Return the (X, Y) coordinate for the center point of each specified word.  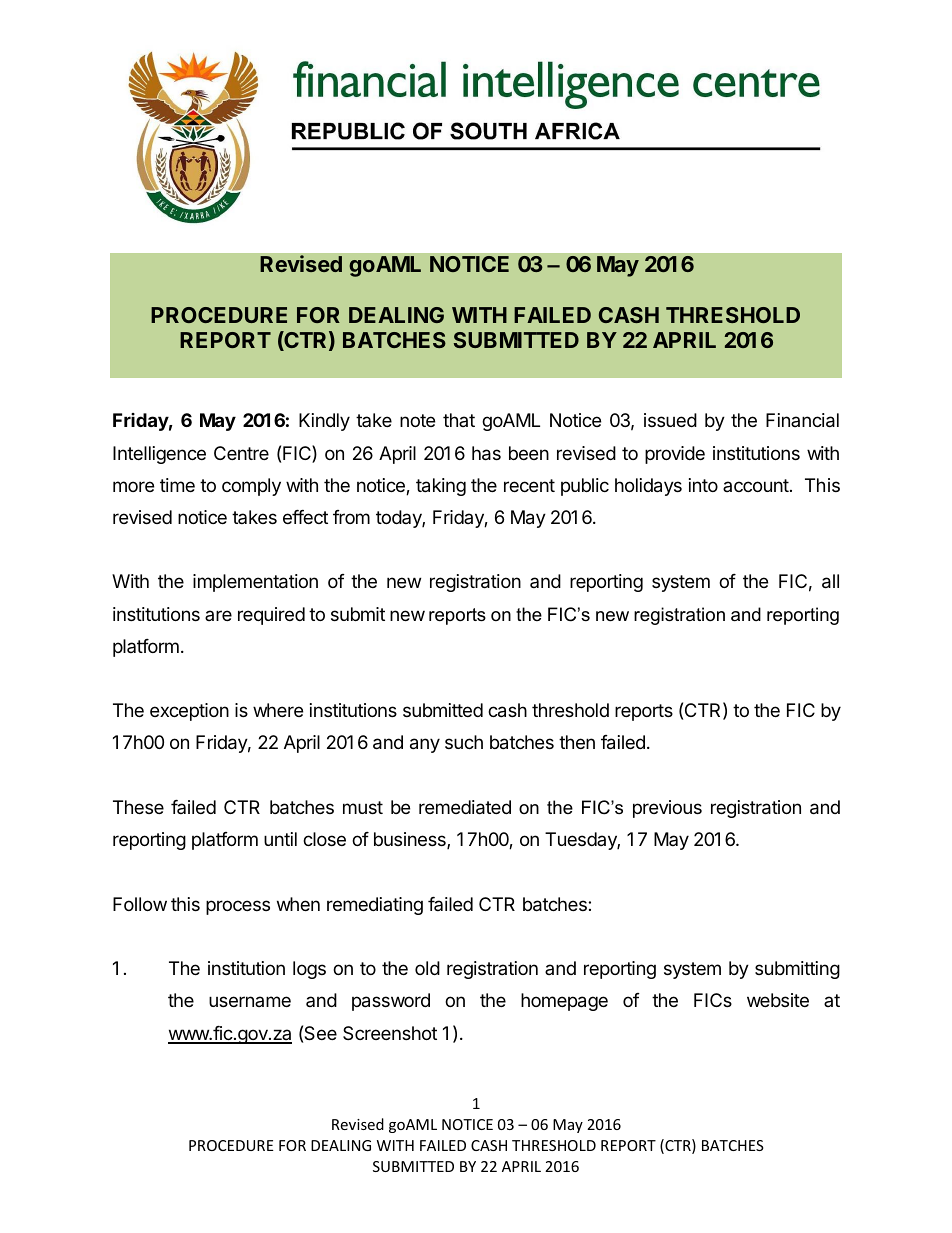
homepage (564, 1002)
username (250, 1001)
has (486, 453)
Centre (241, 453)
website (778, 1000)
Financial (802, 420)
